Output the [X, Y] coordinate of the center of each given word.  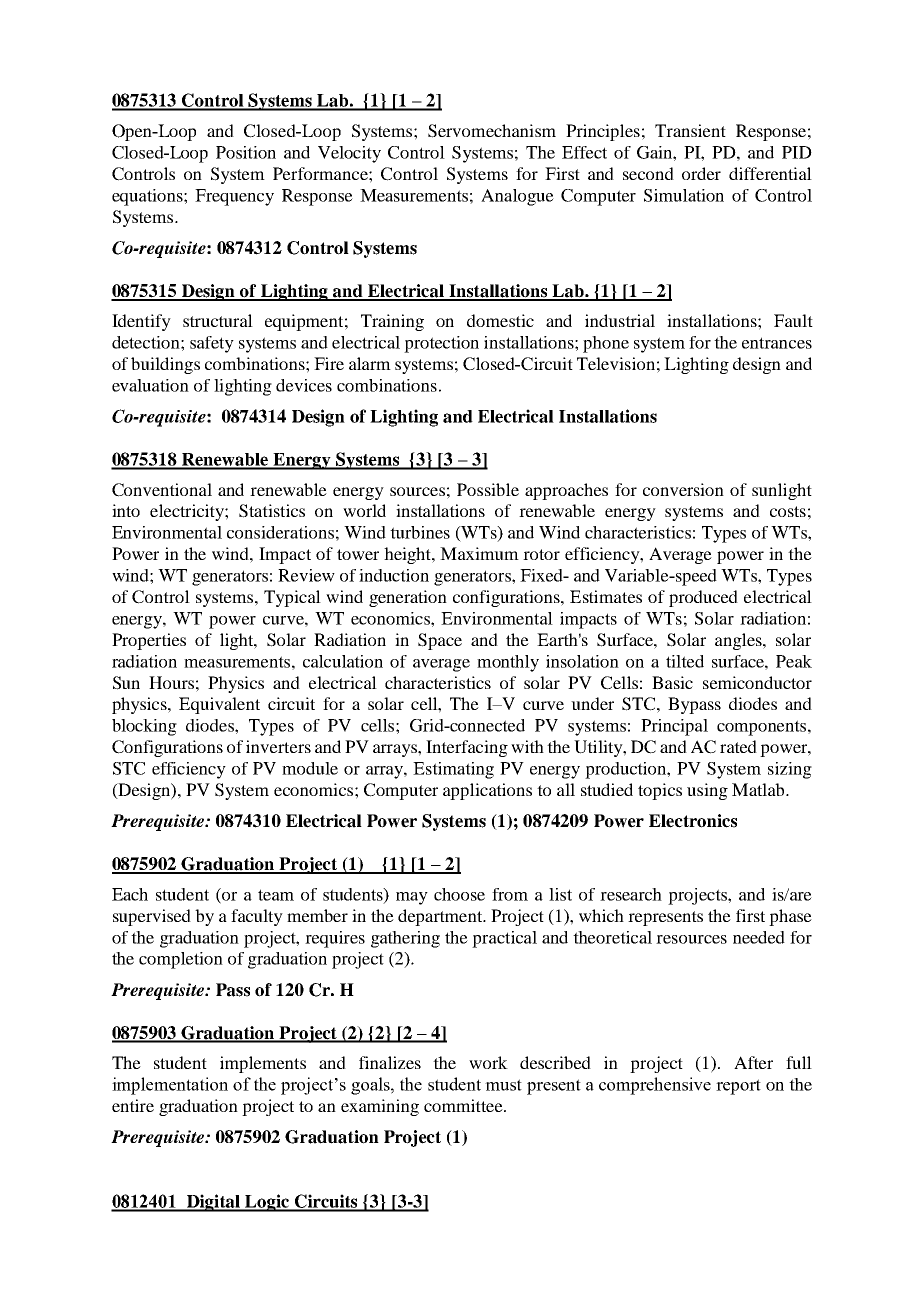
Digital [213, 1203]
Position [246, 152]
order [701, 173]
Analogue [517, 197]
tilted [685, 661]
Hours [171, 682]
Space [440, 641]
